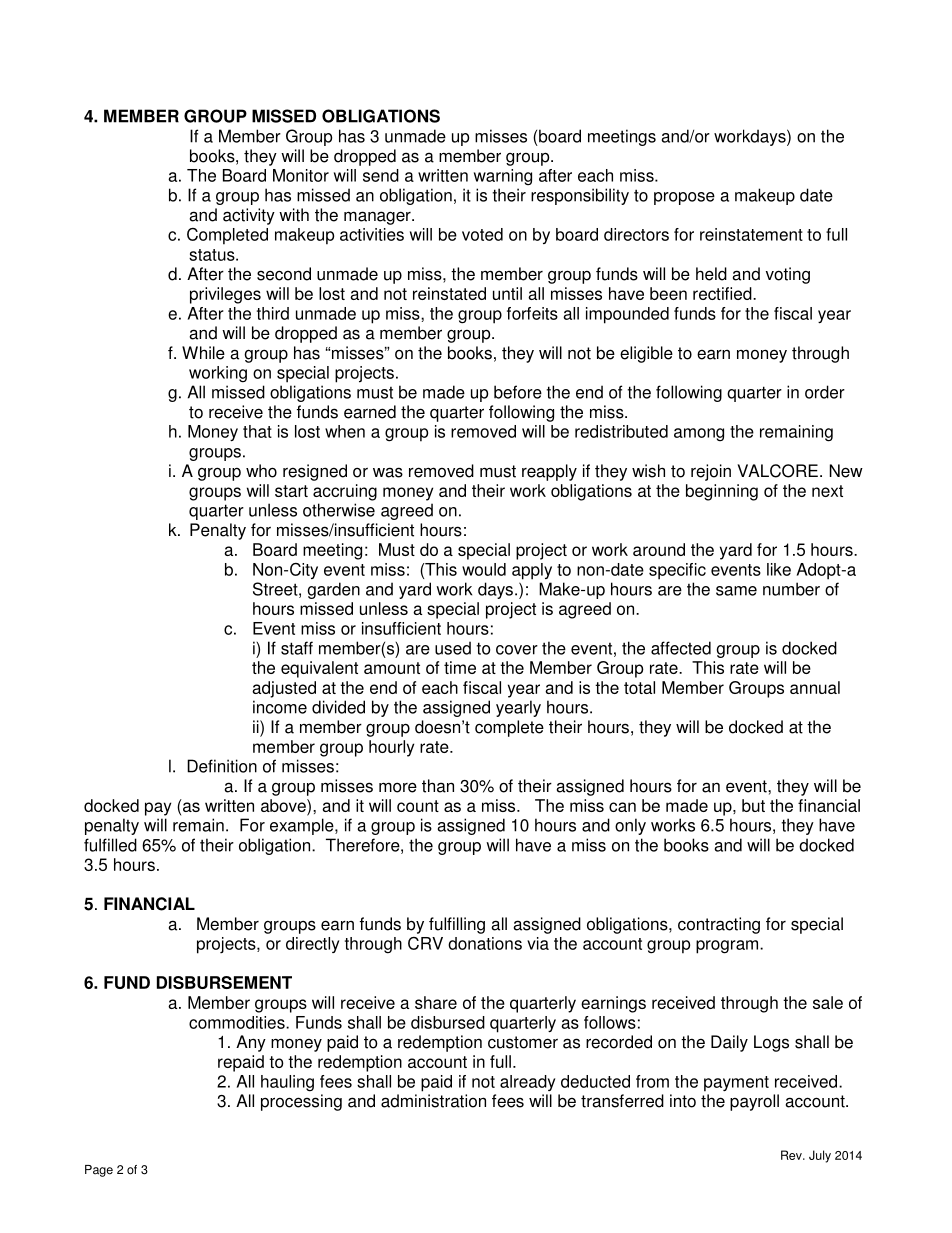 This image has width=952, height=1233. I want to click on administration, so click(433, 1101).
